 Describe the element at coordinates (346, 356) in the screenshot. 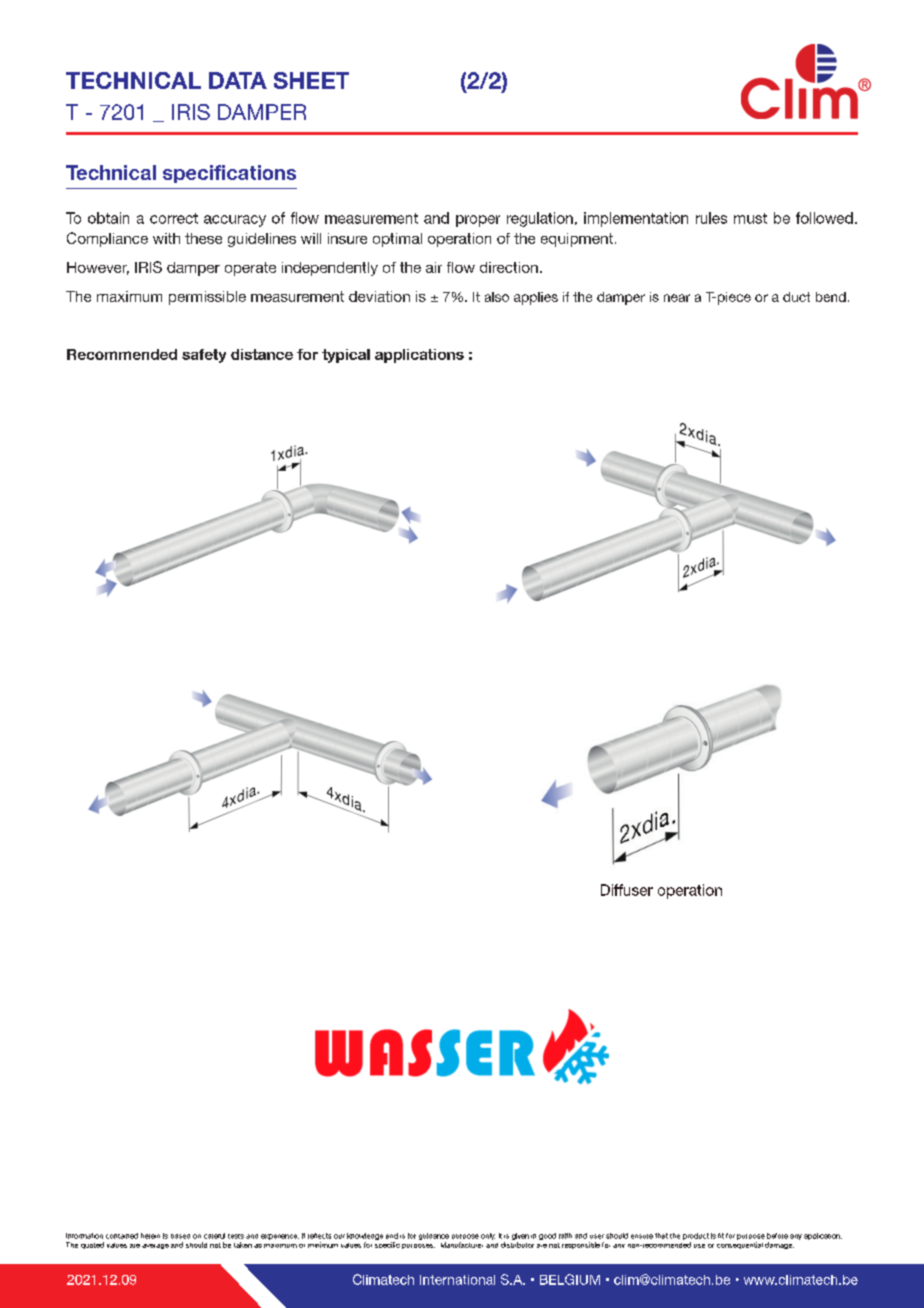

I see `typical` at that location.
